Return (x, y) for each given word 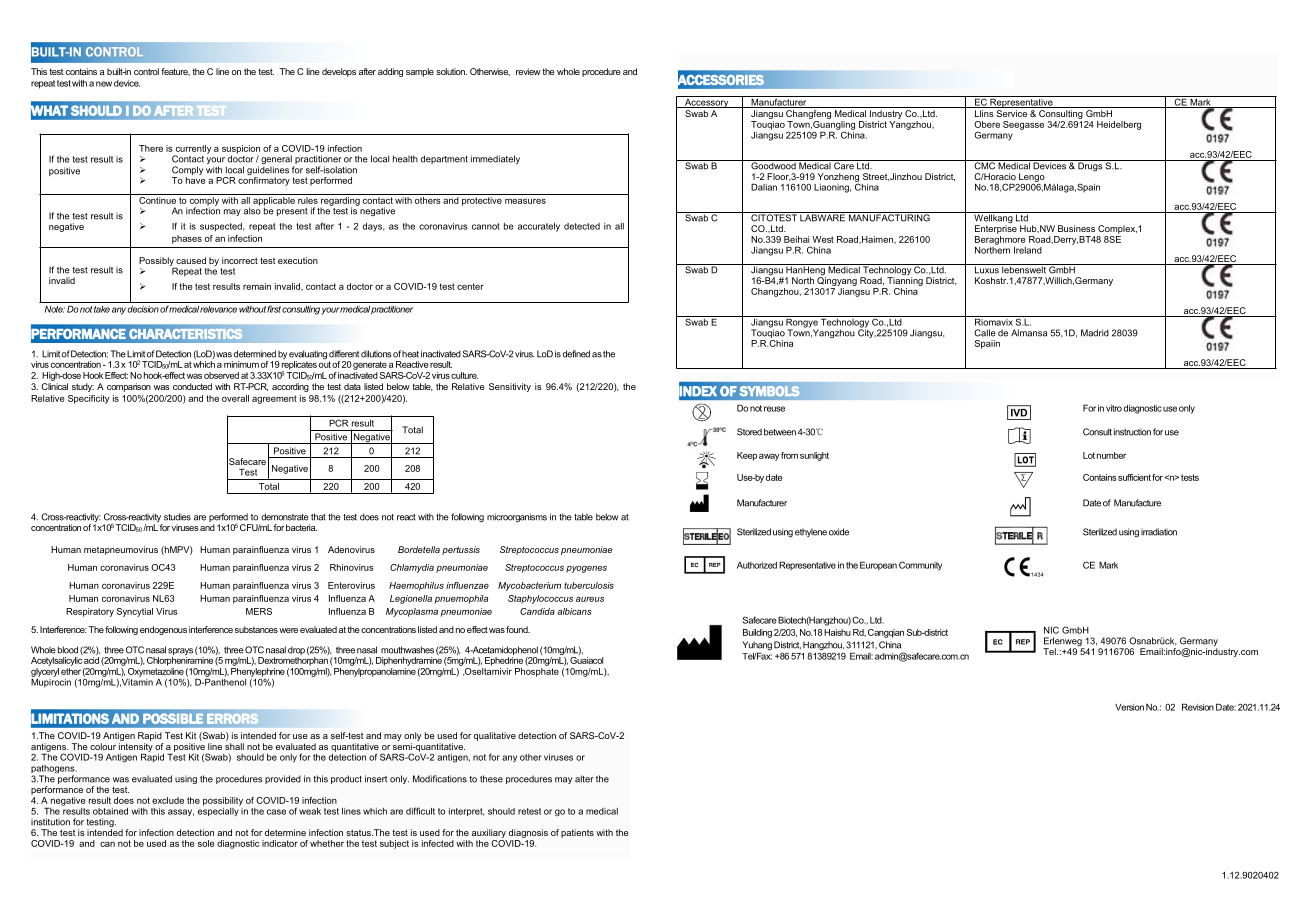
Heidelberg (1119, 125)
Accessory (707, 102)
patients (577, 833)
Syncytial (135, 612)
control (146, 71)
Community (920, 566)
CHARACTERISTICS (186, 334)
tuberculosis (589, 585)
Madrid (1095, 333)
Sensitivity (510, 387)
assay (181, 812)
